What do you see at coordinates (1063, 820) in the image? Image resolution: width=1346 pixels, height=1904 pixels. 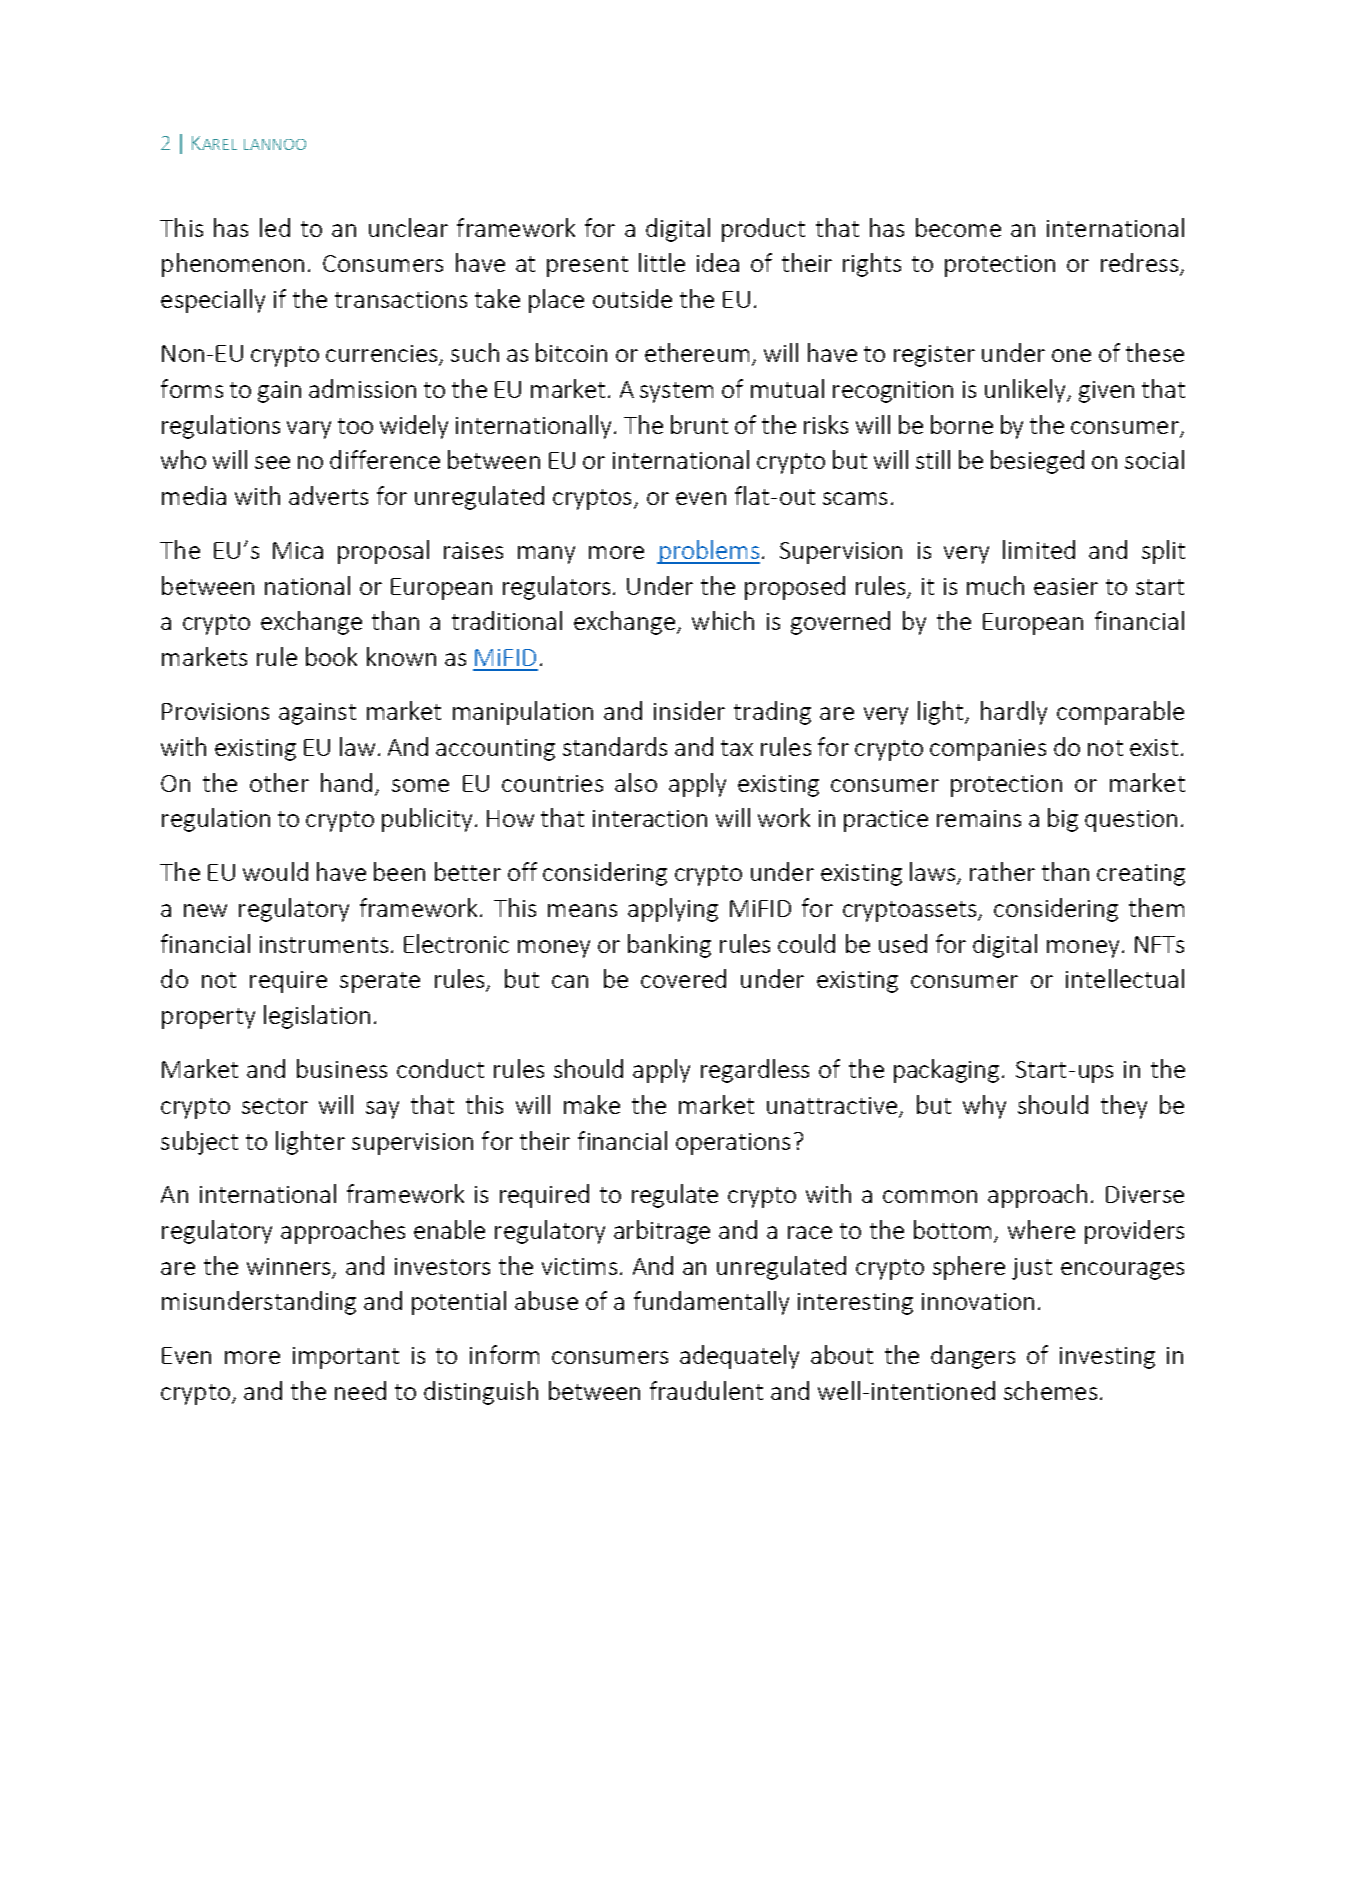 I see `big` at bounding box center [1063, 820].
